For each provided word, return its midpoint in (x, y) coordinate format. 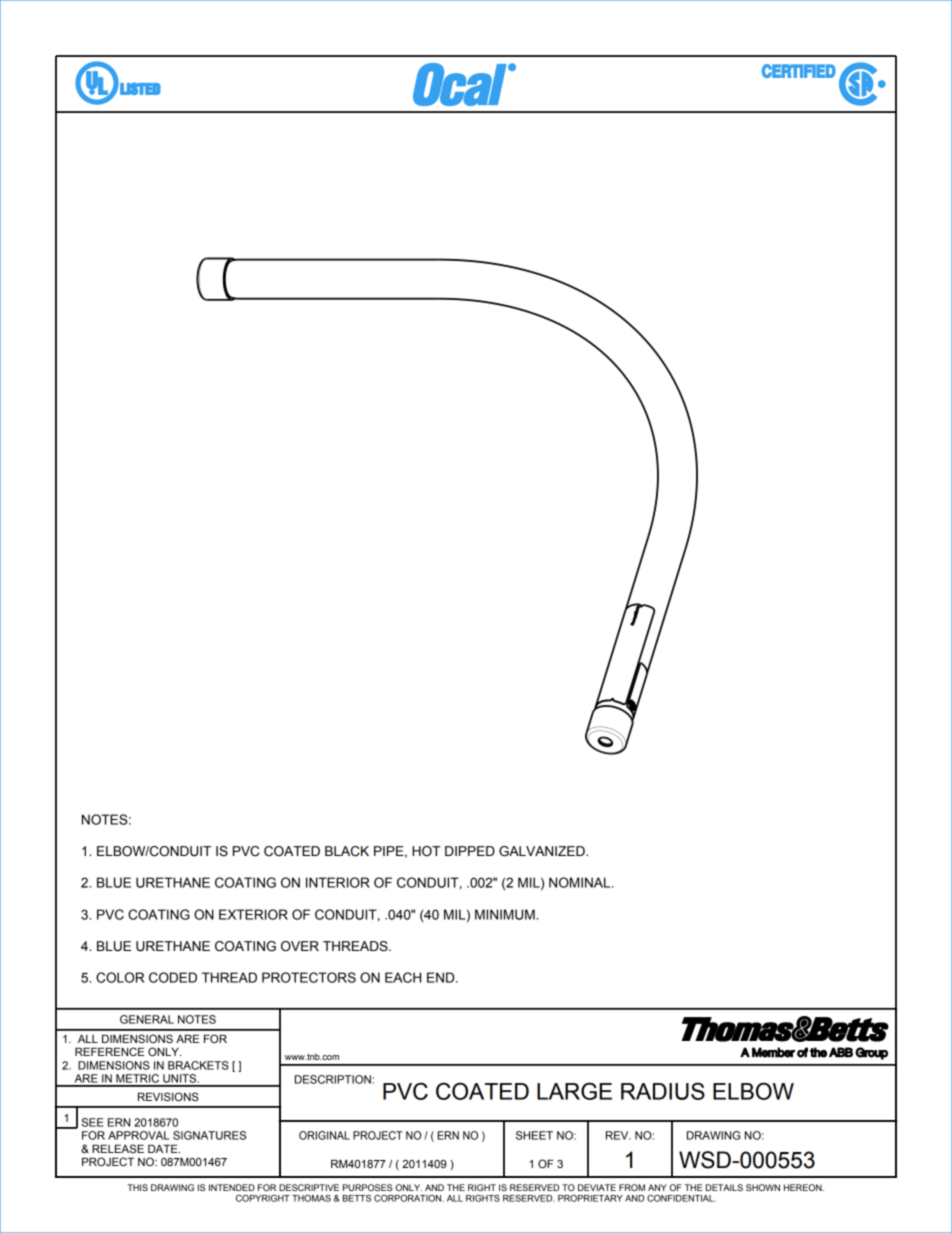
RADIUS (663, 1091)
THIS (137, 1187)
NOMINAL (581, 882)
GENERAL (147, 1019)
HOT (426, 851)
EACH (403, 977)
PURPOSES (368, 1187)
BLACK (347, 851)
